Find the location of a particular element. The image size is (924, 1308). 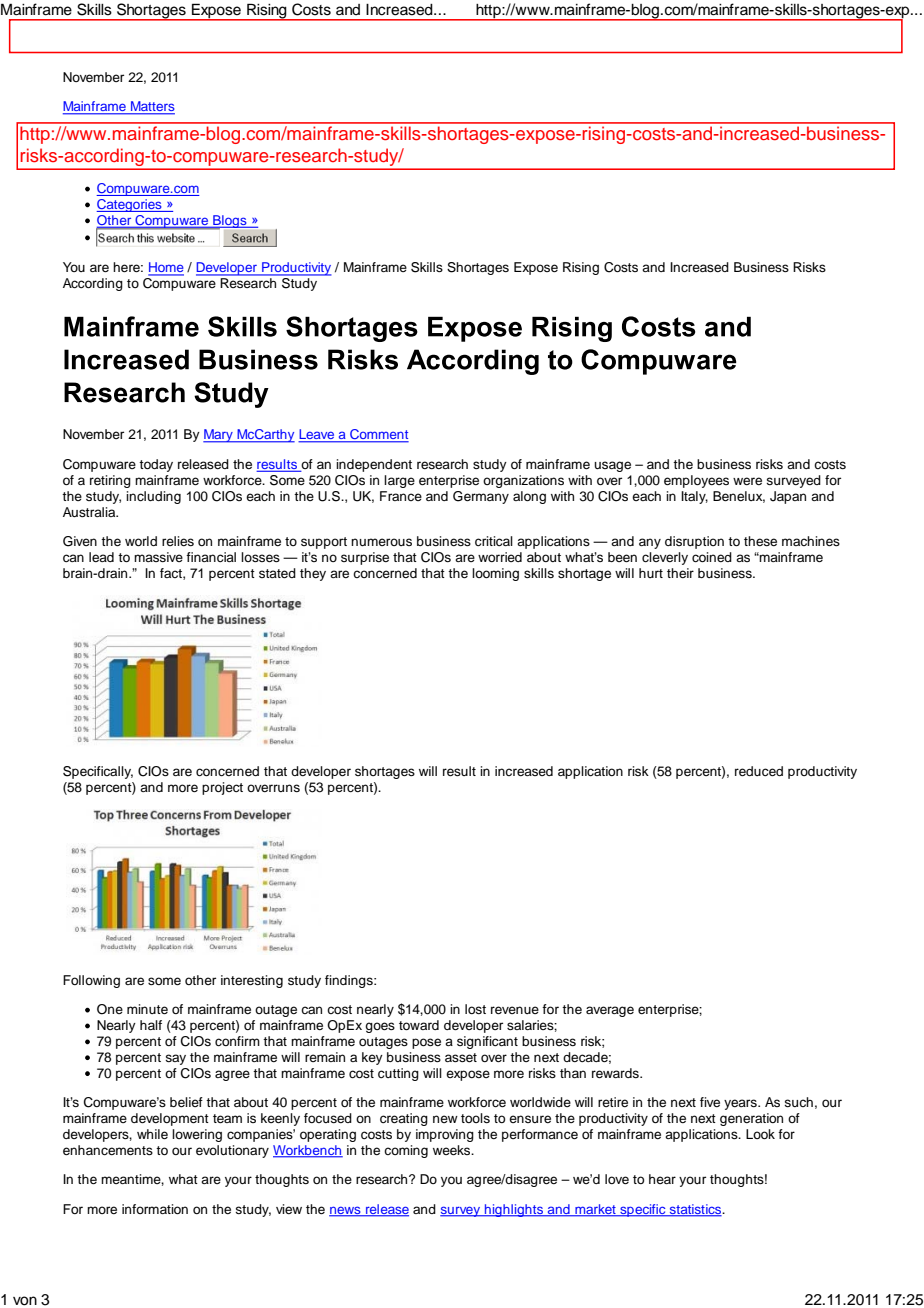

toward is located at coordinates (419, 1025).
